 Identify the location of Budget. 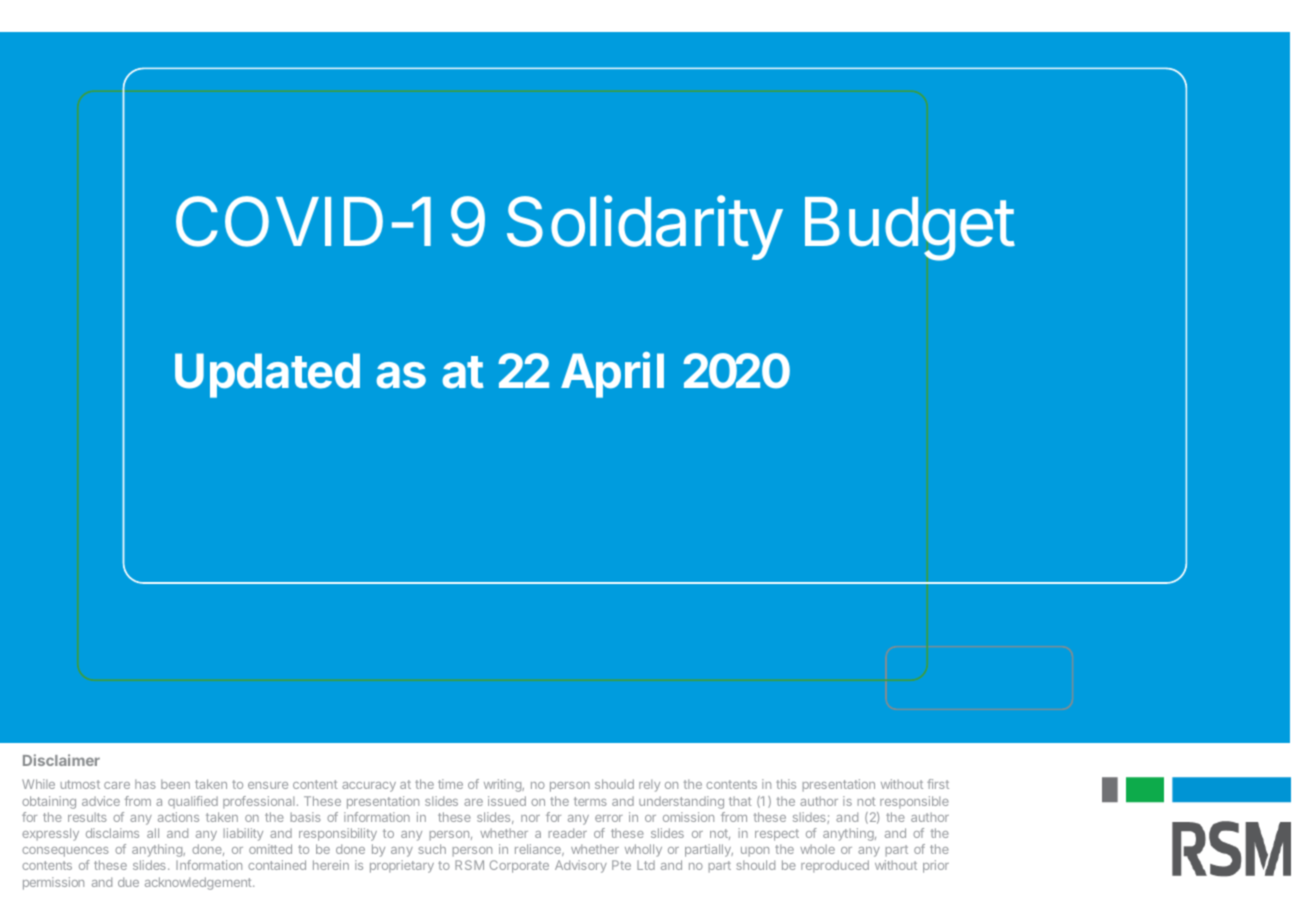
(910, 229).
